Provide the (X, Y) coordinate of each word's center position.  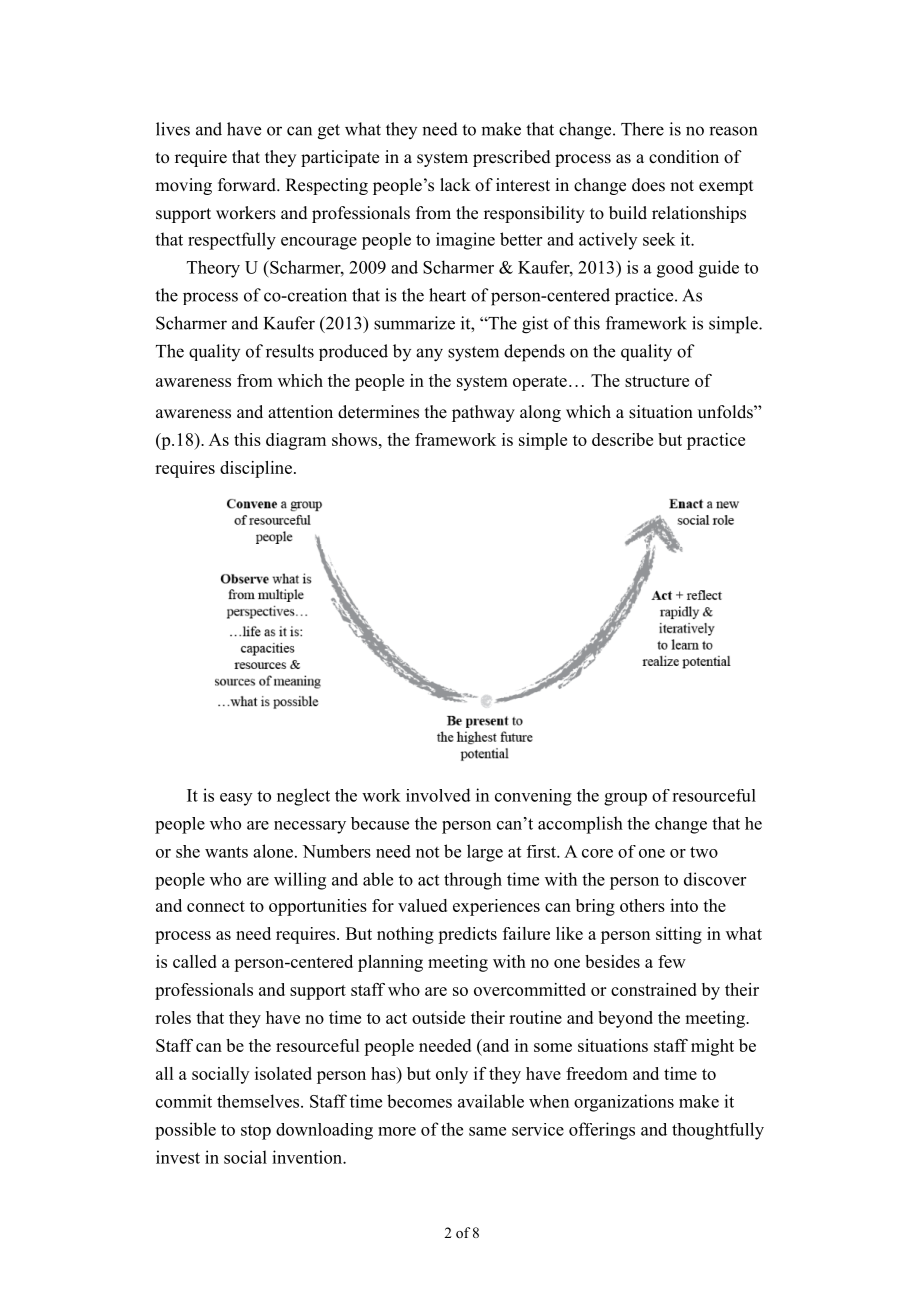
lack (455, 185)
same (487, 1131)
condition (684, 157)
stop (256, 1132)
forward (248, 185)
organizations (624, 1103)
